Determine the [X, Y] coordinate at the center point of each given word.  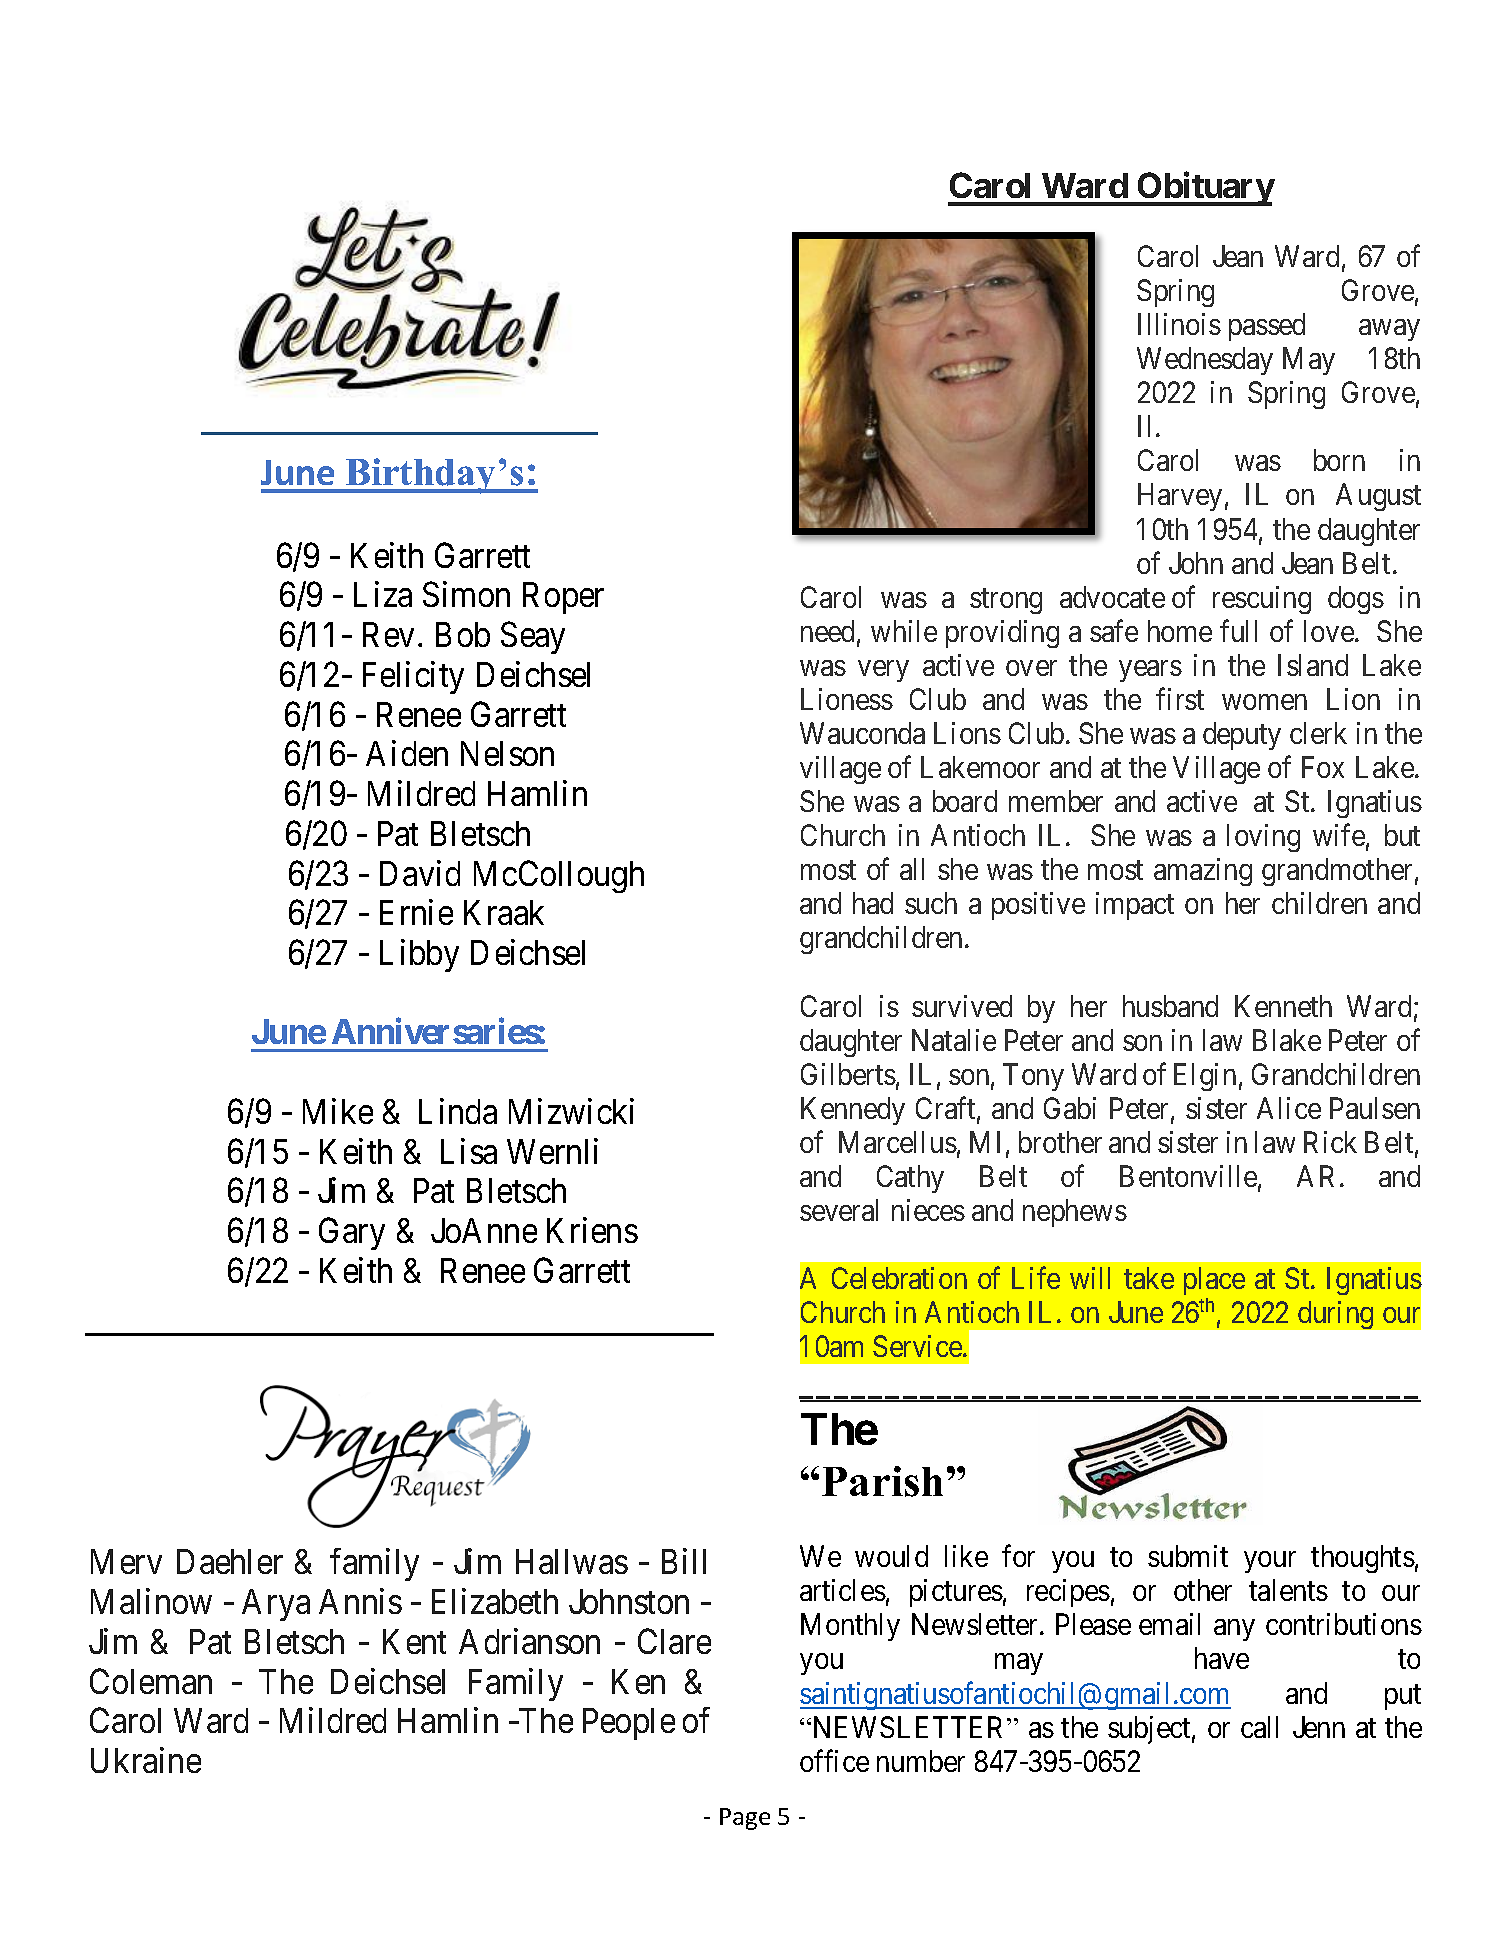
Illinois [1179, 324]
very [883, 671]
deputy [1242, 736]
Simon [466, 594]
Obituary [1204, 189]
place [1214, 1281]
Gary [352, 1234]
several [839, 1210]
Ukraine [146, 1760]
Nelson [507, 753]
